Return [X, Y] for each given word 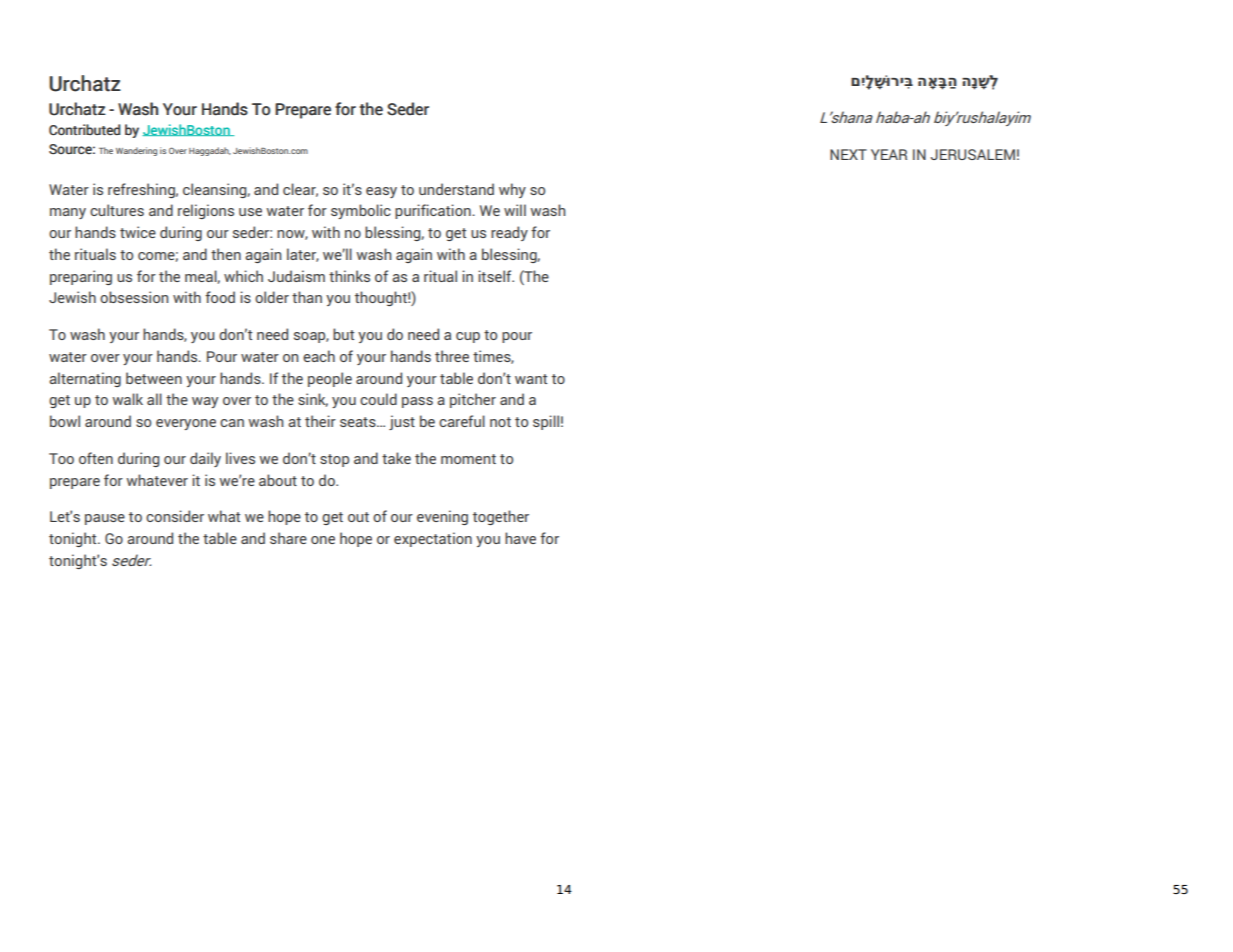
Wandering [136, 151]
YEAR [889, 154]
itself [496, 276]
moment [468, 459]
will [515, 210]
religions [206, 211]
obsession [134, 297]
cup [468, 337]
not [500, 422]
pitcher [473, 400]
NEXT [848, 154]
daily [205, 459]
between [154, 378]
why [512, 190]
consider [175, 516]
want [531, 379]
